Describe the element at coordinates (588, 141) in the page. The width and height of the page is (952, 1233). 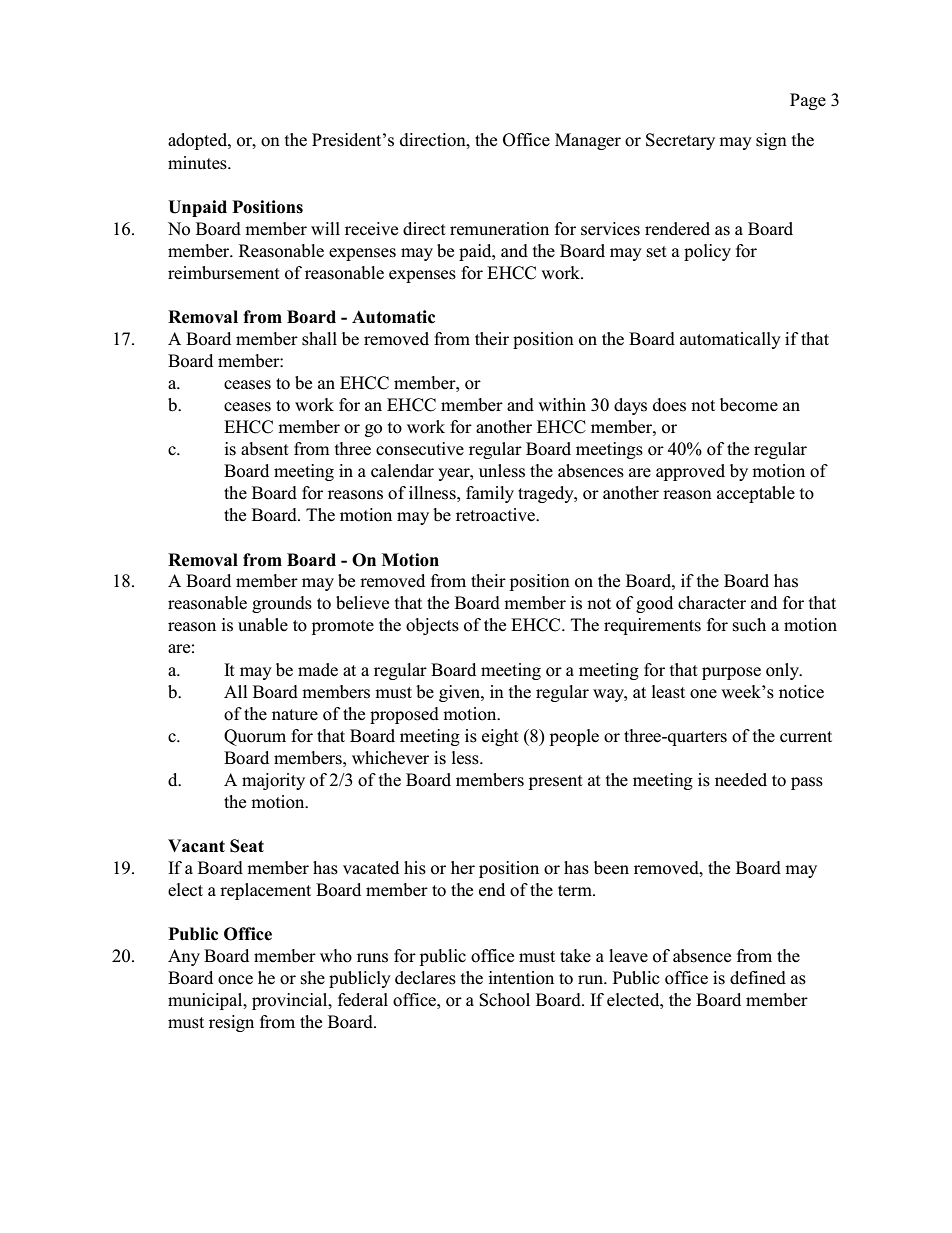
I see `Manager` at that location.
